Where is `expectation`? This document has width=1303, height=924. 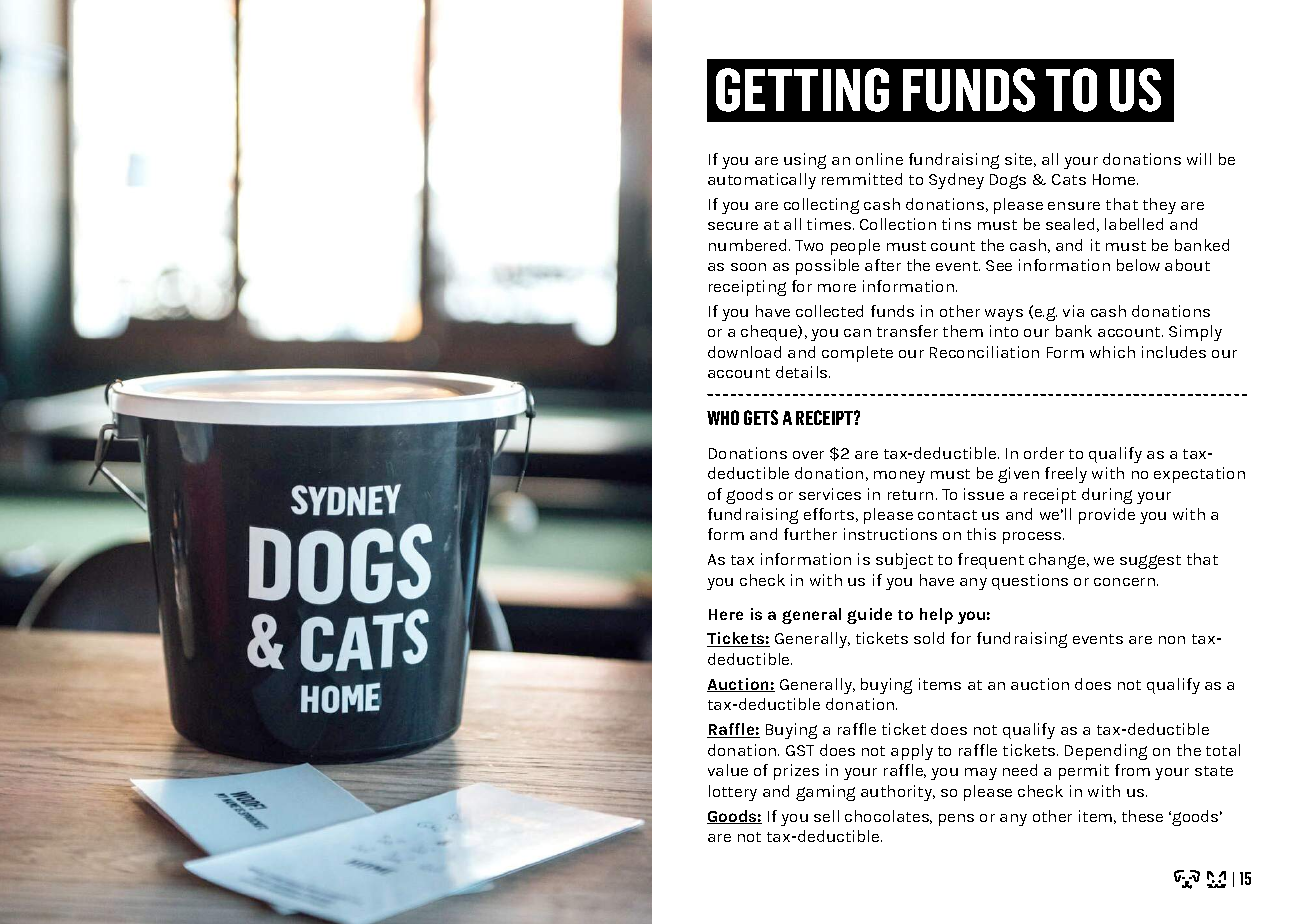
expectation is located at coordinates (1199, 475).
